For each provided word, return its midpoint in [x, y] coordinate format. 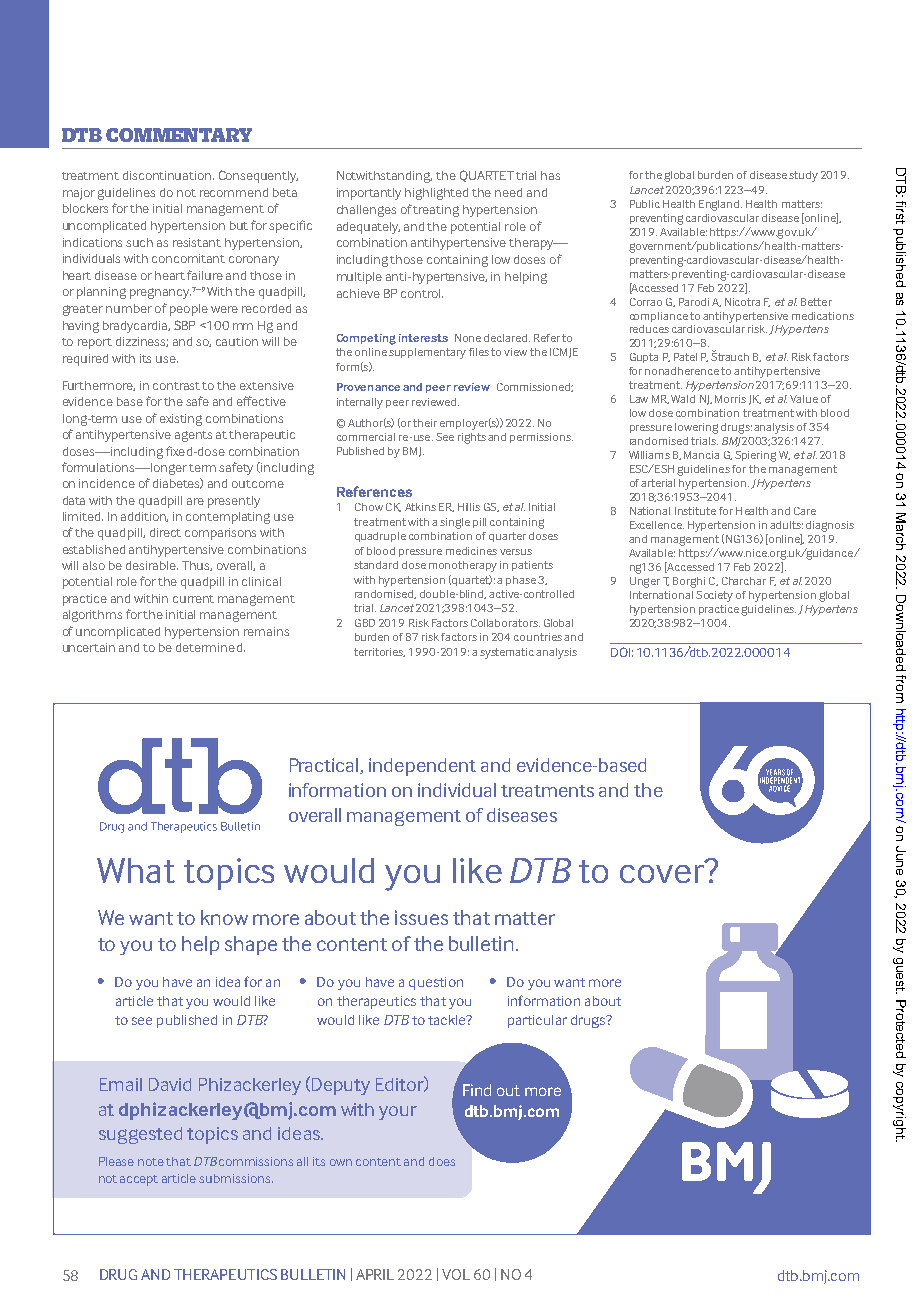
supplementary [427, 353]
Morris [730, 399]
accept [139, 1180]
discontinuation [168, 175]
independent [422, 767]
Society [714, 596]
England [719, 205]
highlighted [436, 194]
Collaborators [505, 623]
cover [663, 872]
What [136, 870]
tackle [448, 1020]
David [170, 1084]
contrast [178, 386]
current [193, 599]
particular [537, 1021]
